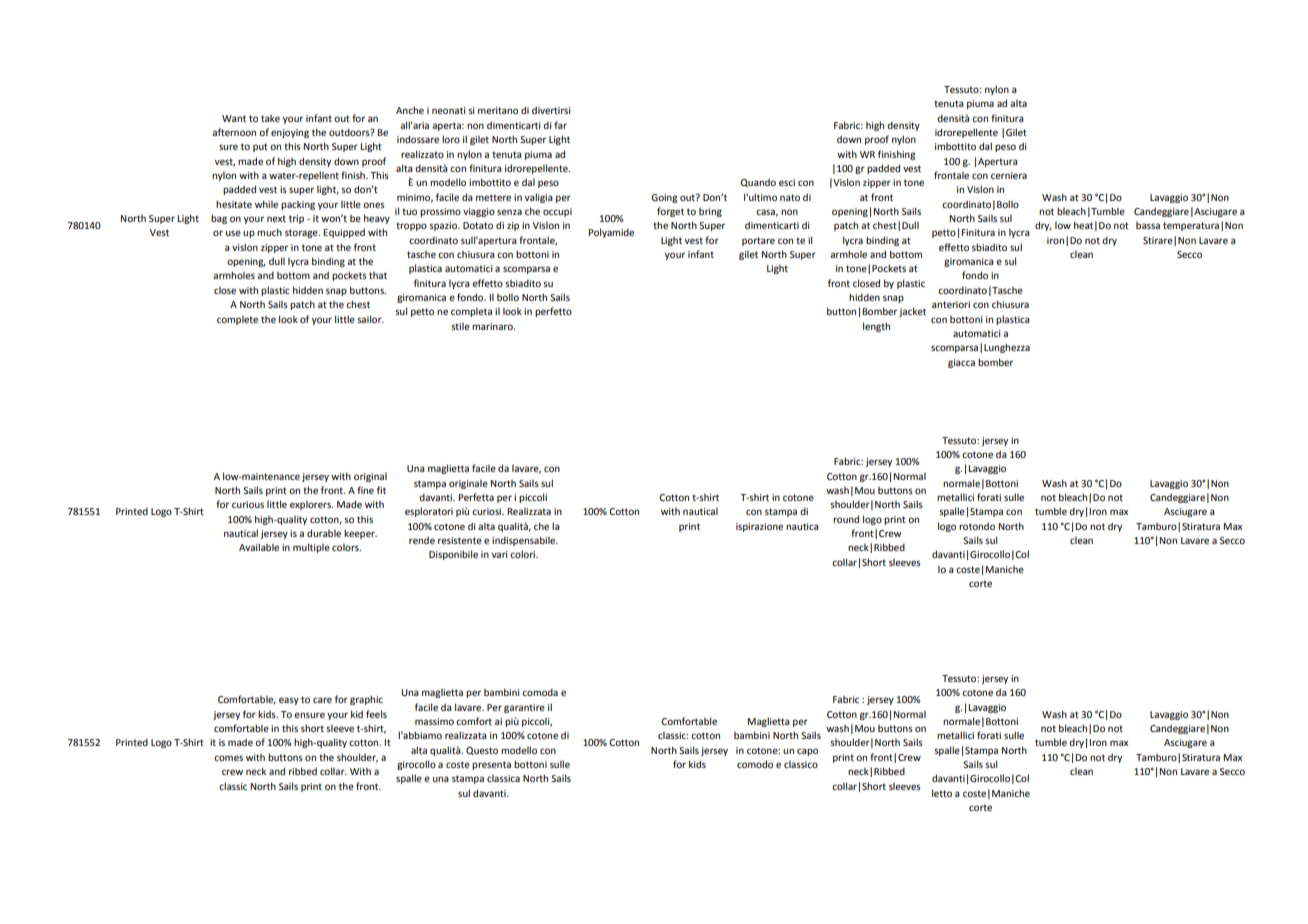 The image size is (1308, 924). Describe the element at coordinates (560, 125) in the screenshot. I see `far` at that location.
